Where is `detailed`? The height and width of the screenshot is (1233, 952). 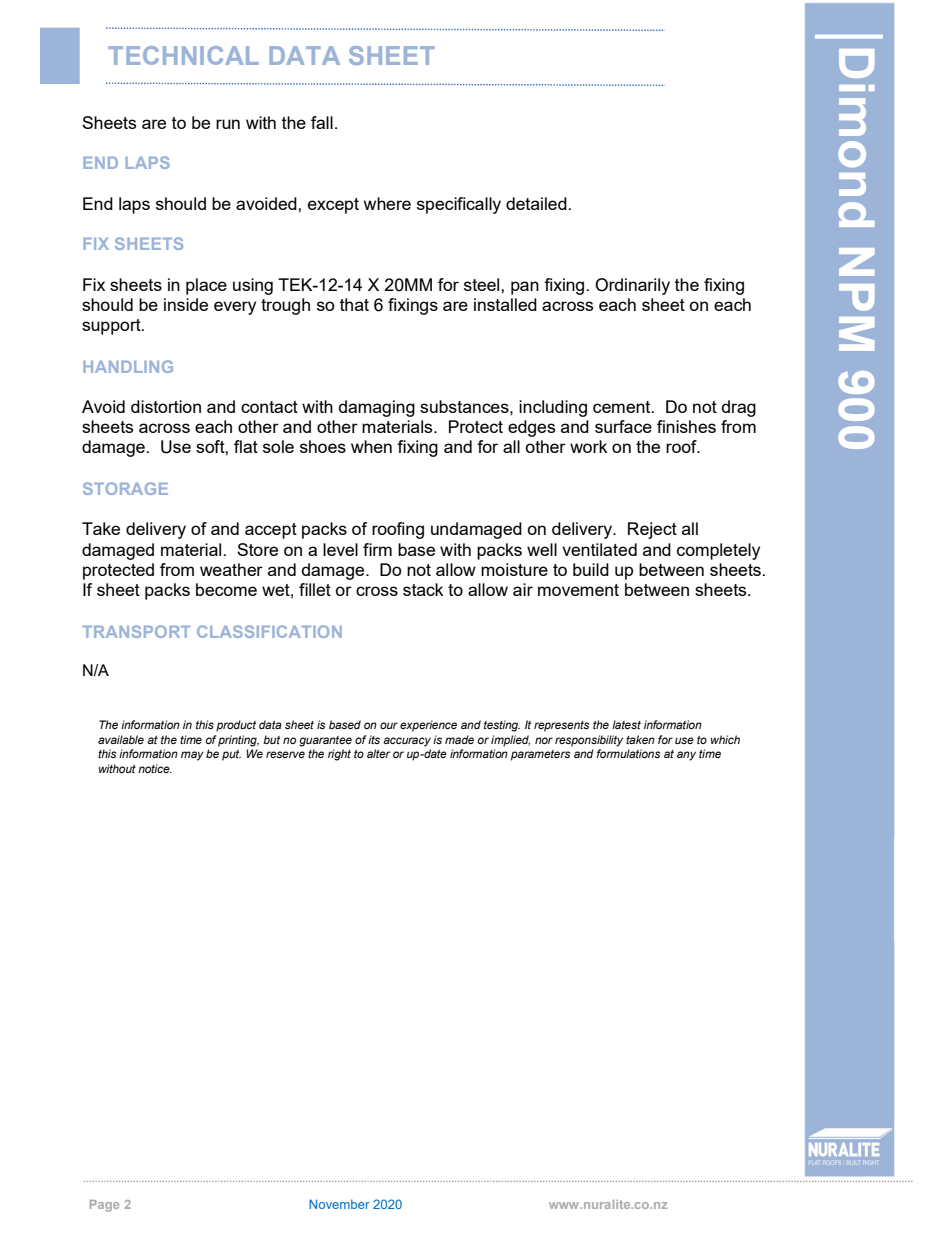 detailed is located at coordinates (537, 203).
